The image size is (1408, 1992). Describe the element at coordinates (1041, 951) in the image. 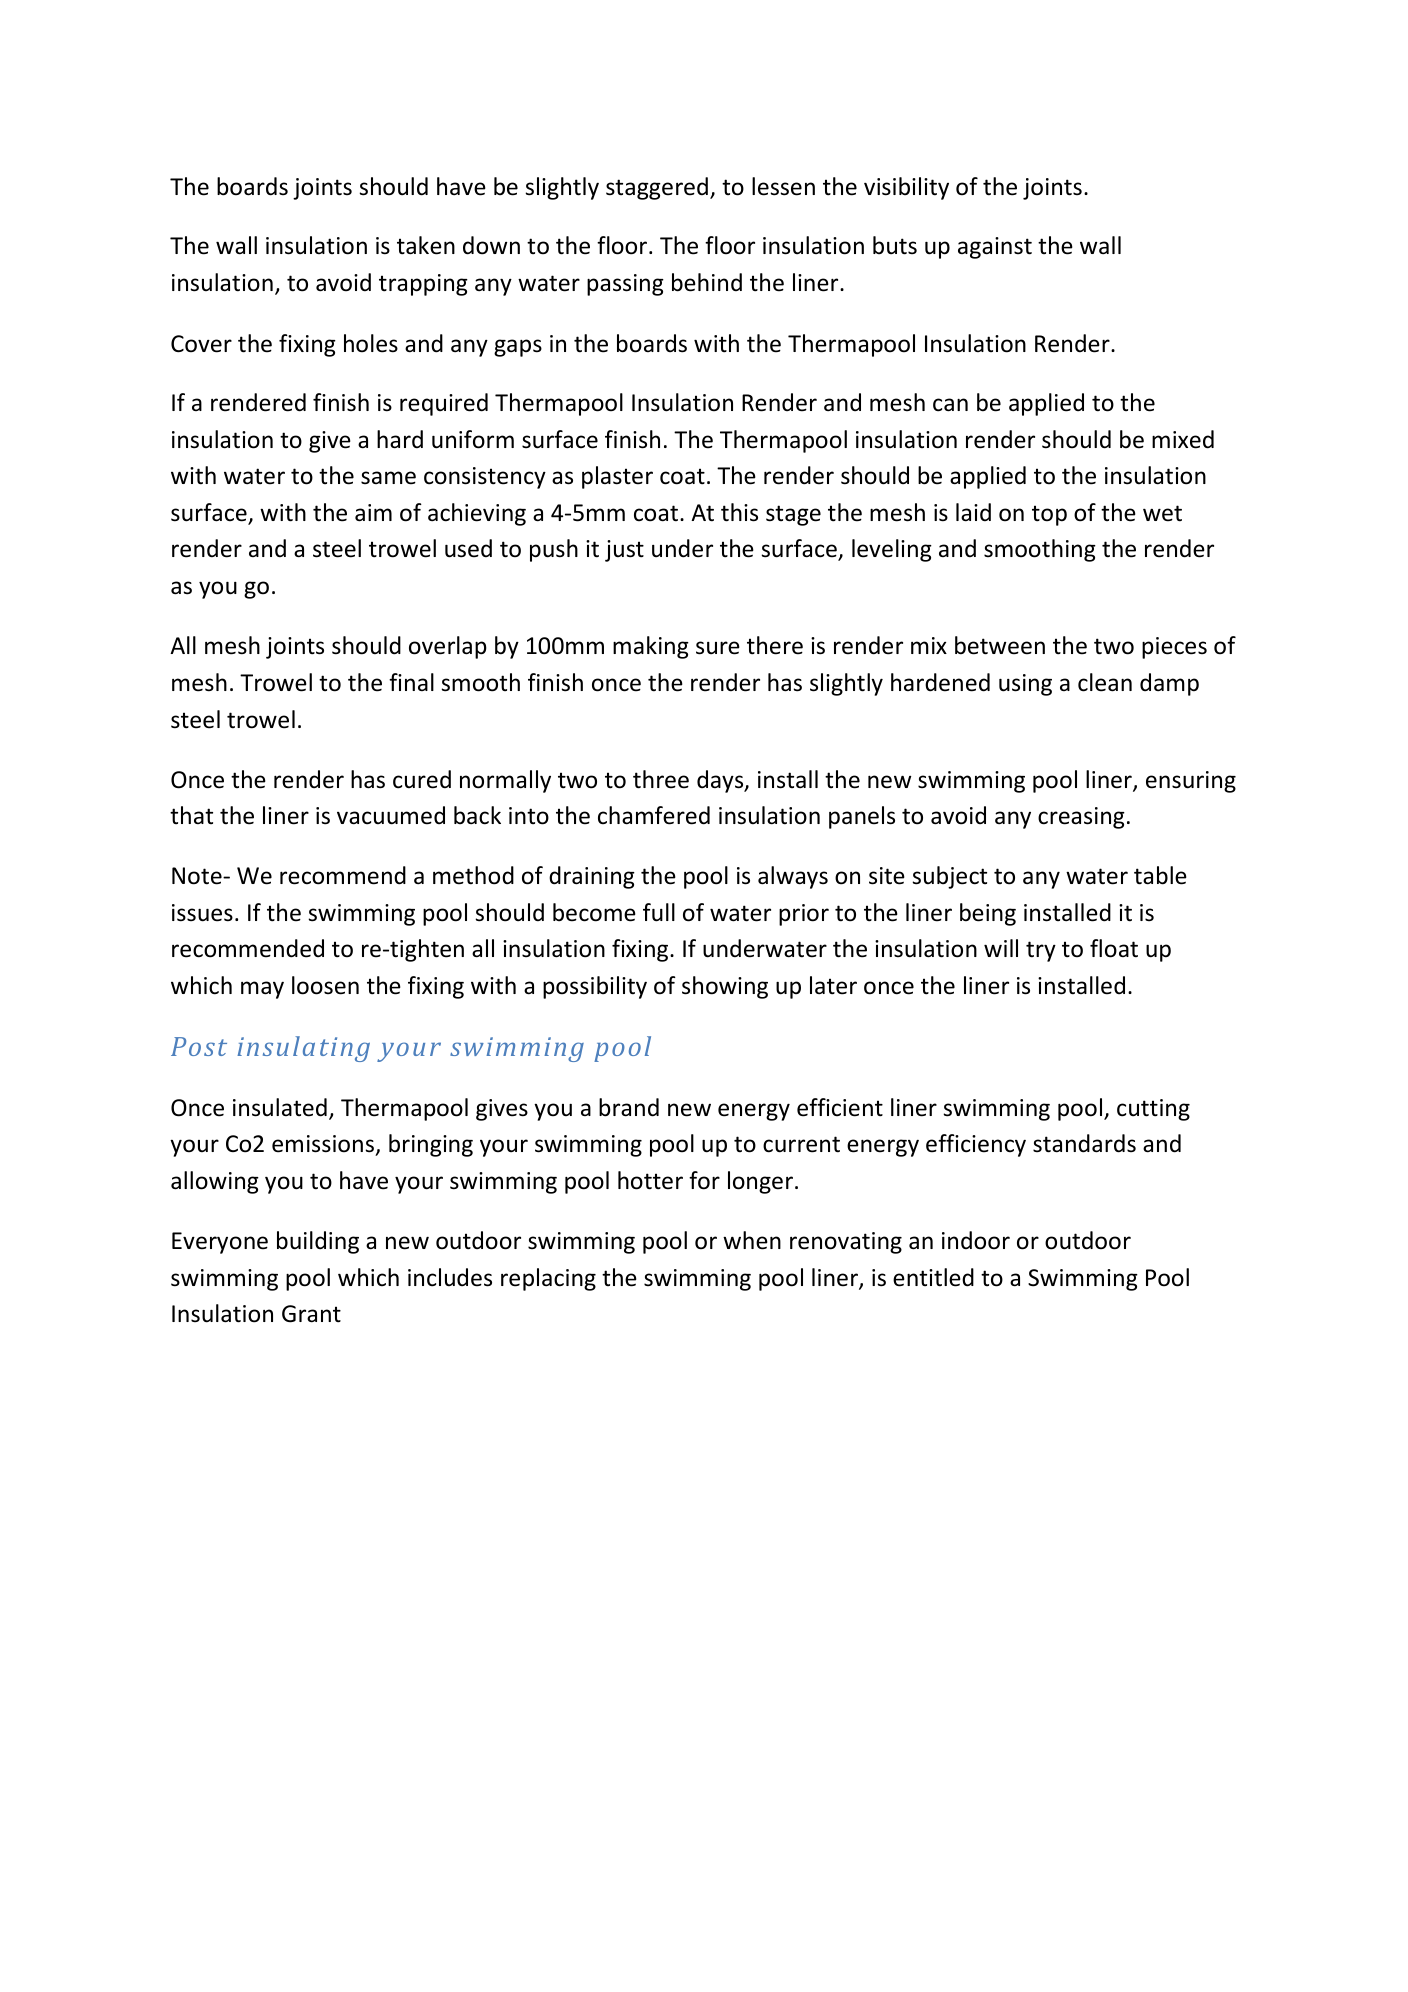

I see `try` at that location.
